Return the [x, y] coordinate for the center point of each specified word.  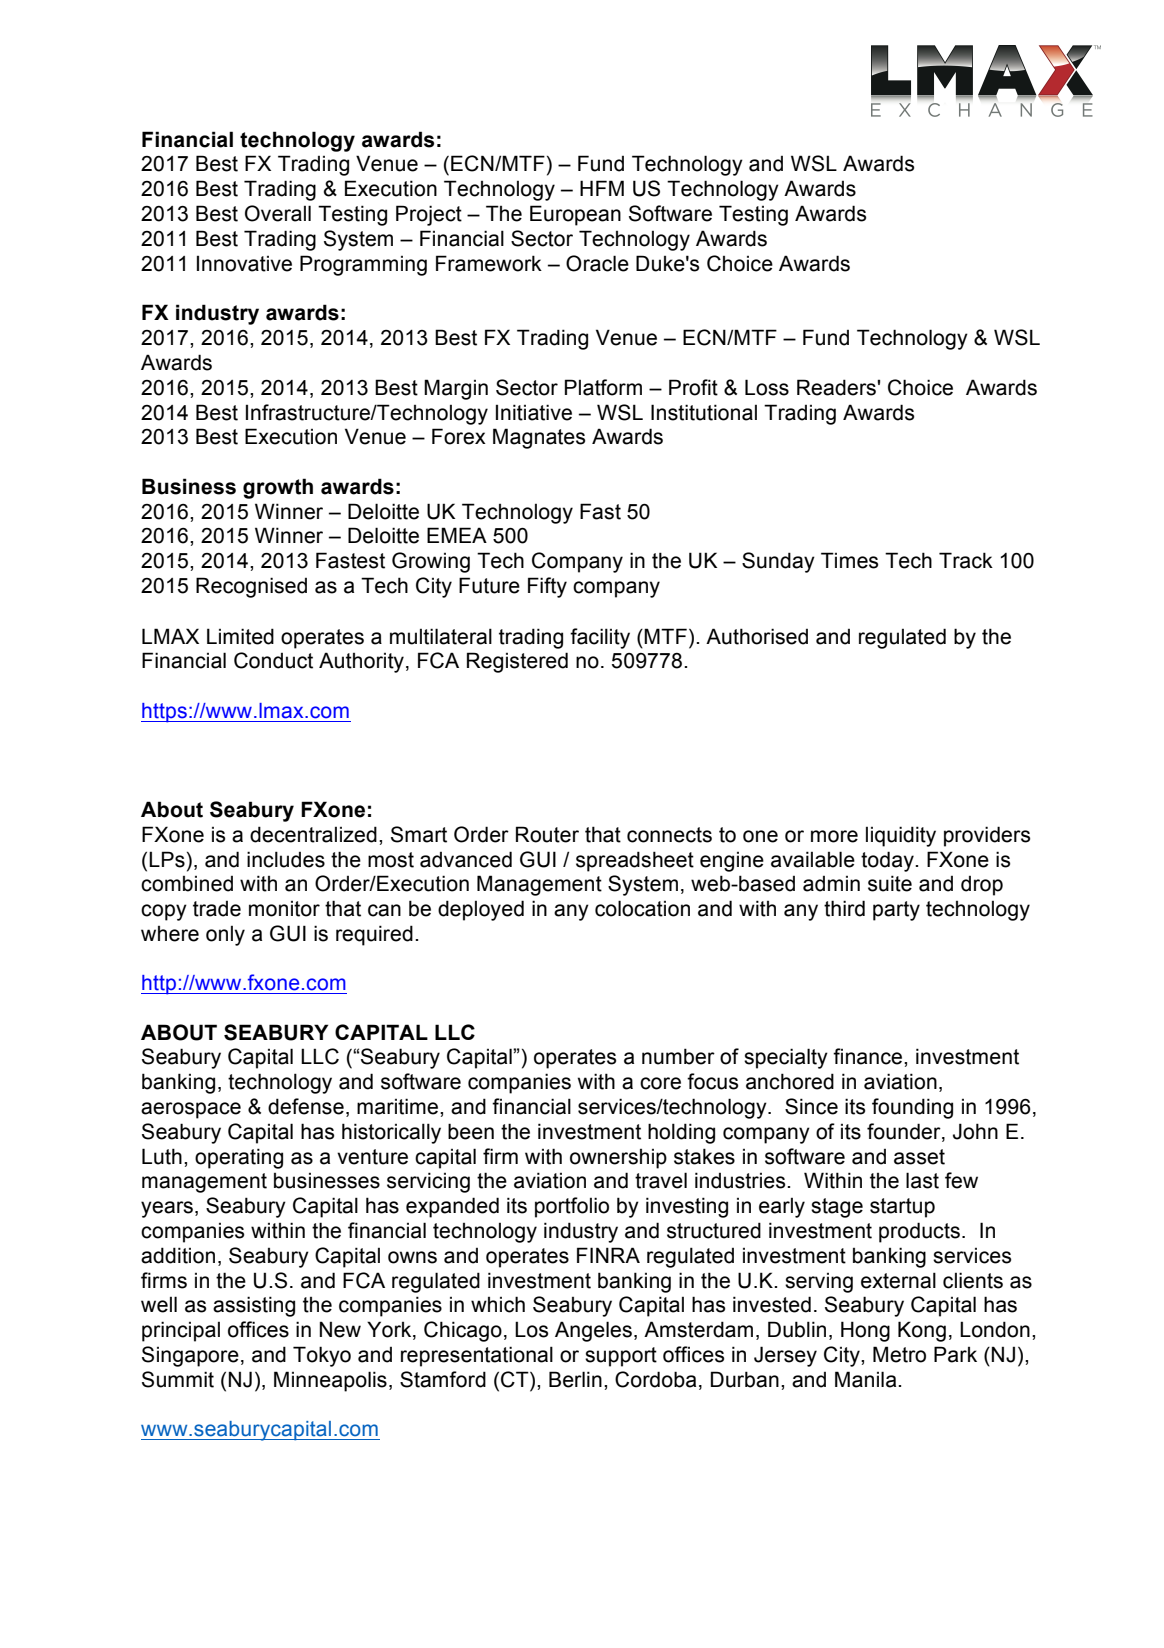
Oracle [597, 263]
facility [600, 638]
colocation [642, 908]
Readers [837, 387]
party [896, 911]
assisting [254, 1306]
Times [849, 560]
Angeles [593, 1331]
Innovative [244, 263]
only [225, 936]
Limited [240, 636]
